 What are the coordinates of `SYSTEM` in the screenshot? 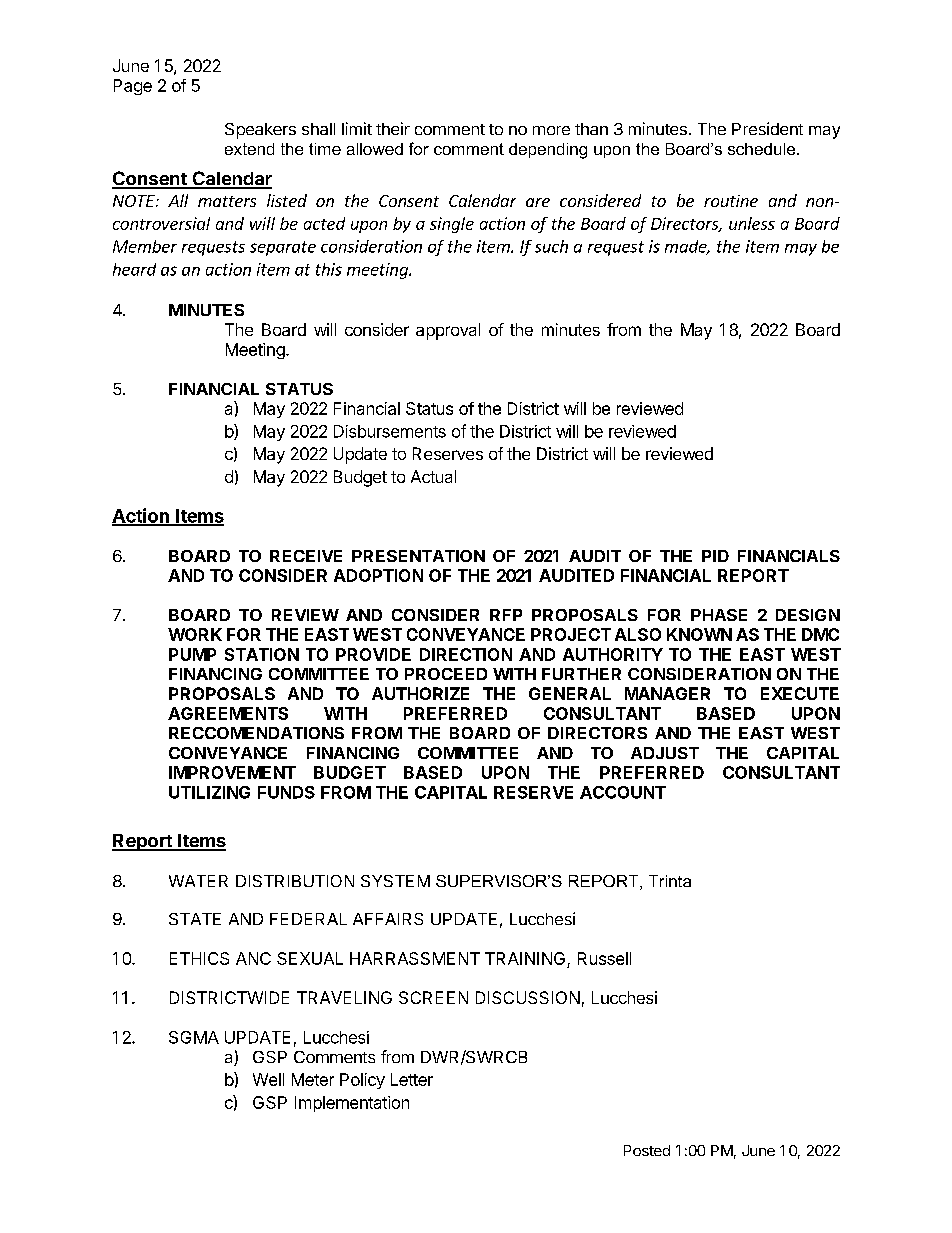 It's located at (395, 881).
